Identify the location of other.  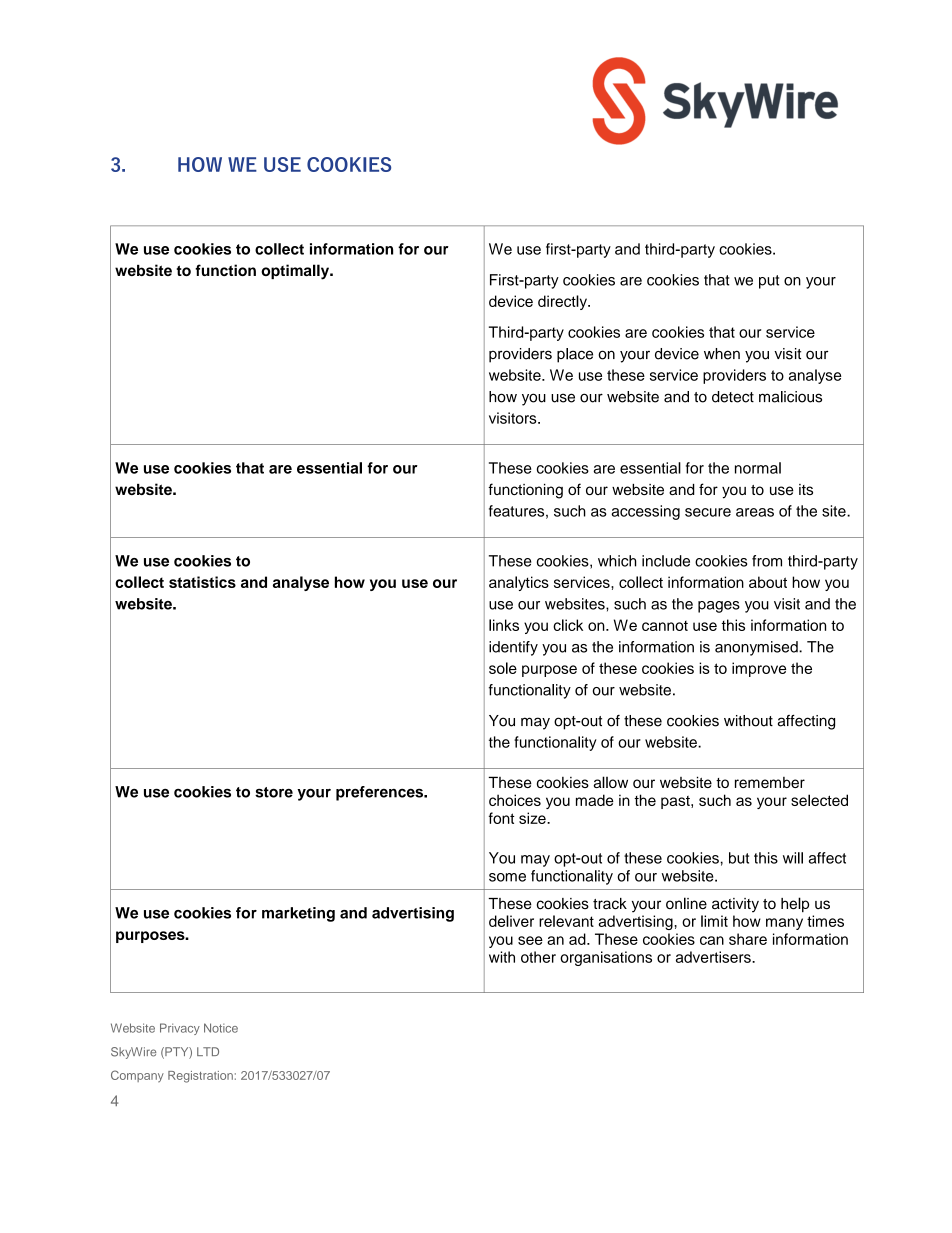
(538, 957).
